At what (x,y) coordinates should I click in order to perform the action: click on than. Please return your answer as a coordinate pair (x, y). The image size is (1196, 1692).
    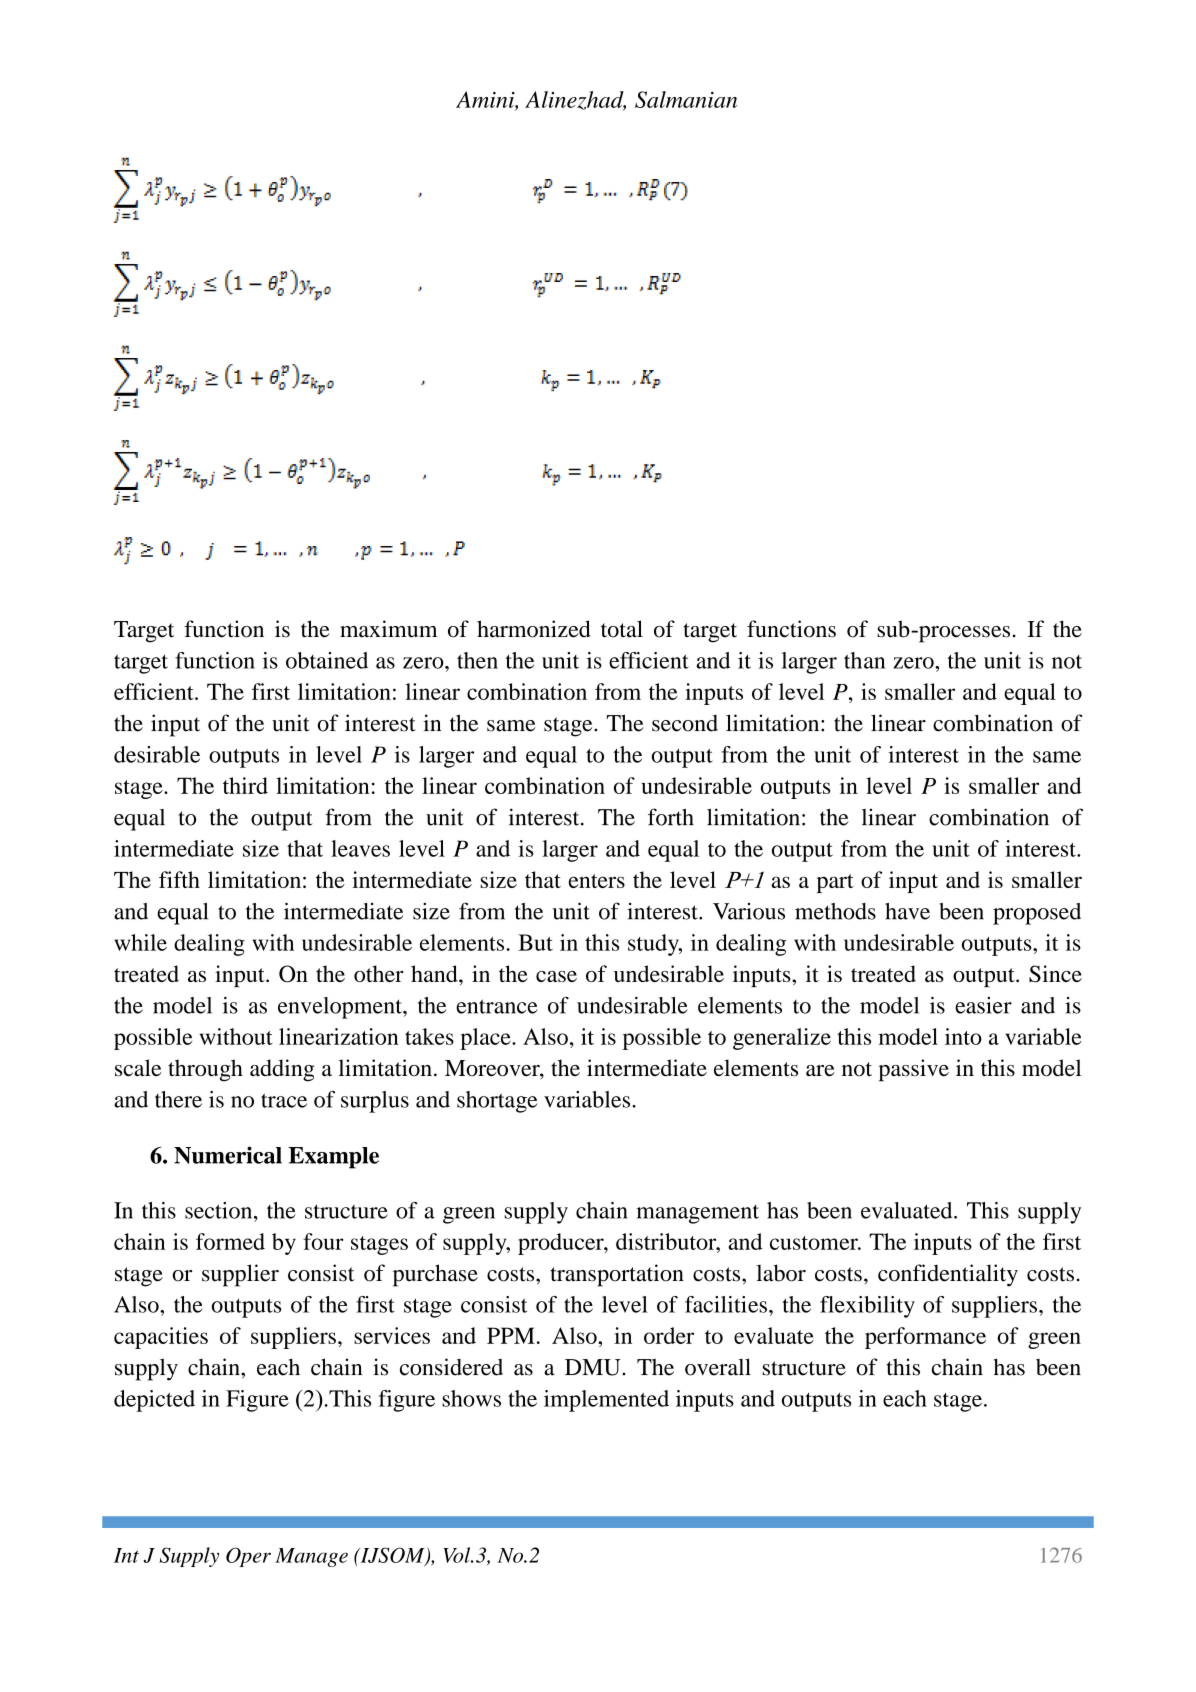
    Looking at the image, I should click on (864, 660).
